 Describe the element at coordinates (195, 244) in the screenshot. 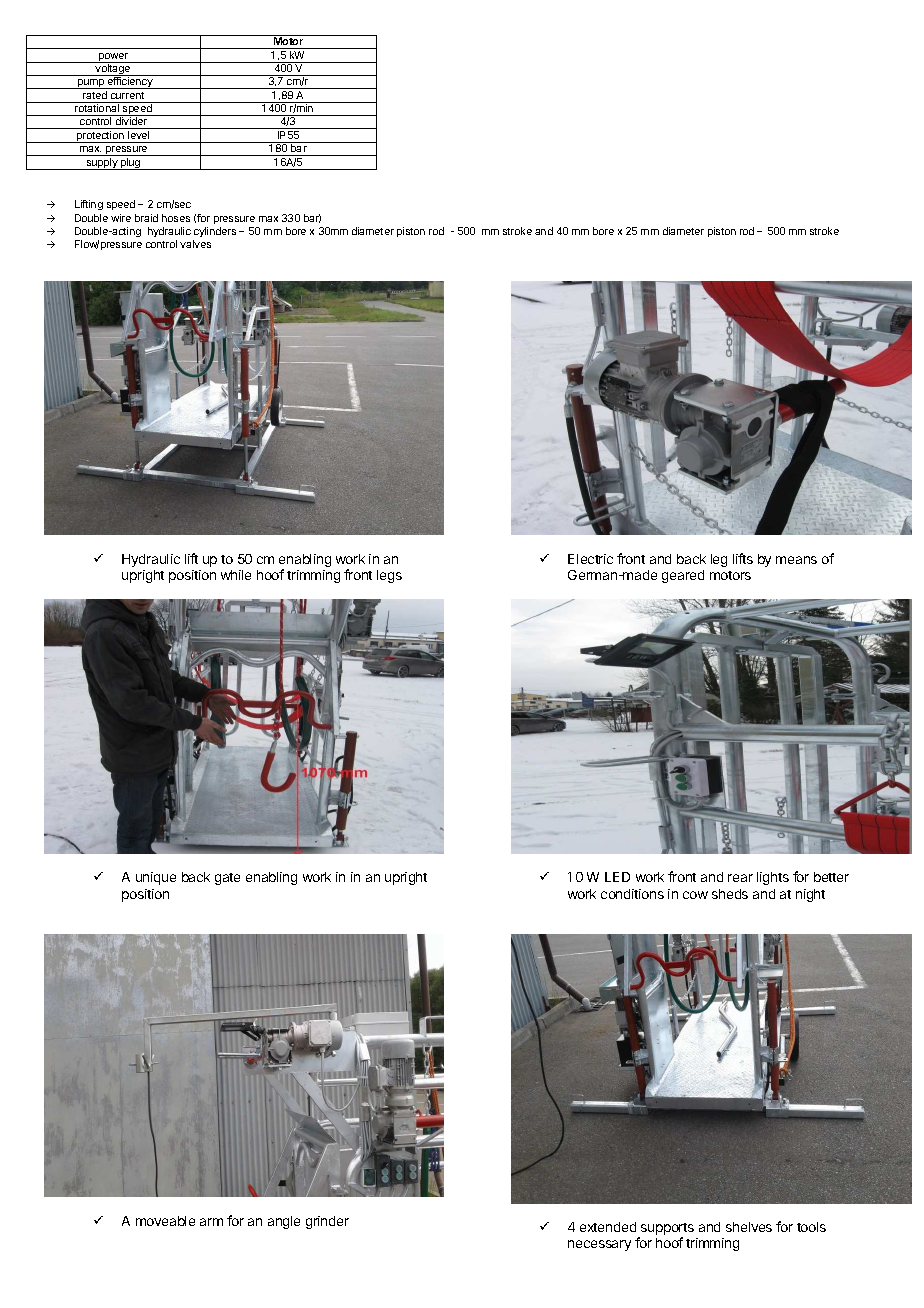

I see `valves` at that location.
